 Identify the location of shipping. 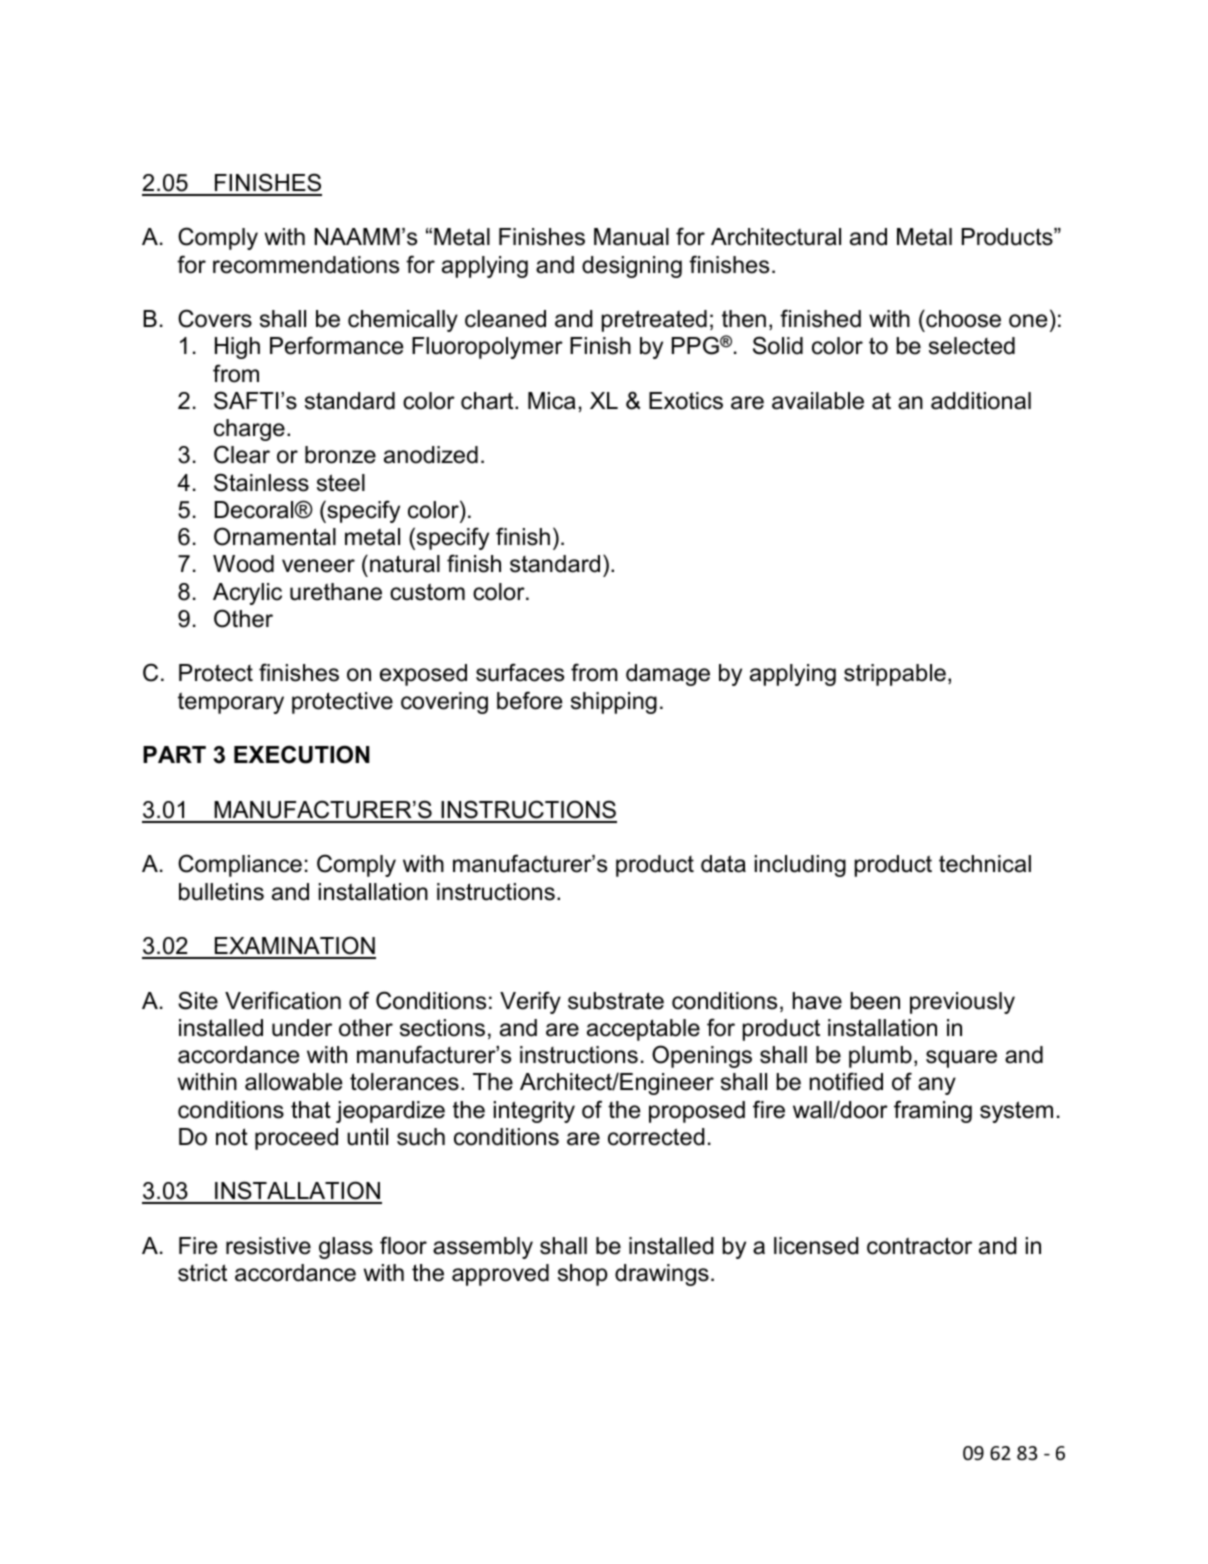
(614, 703).
